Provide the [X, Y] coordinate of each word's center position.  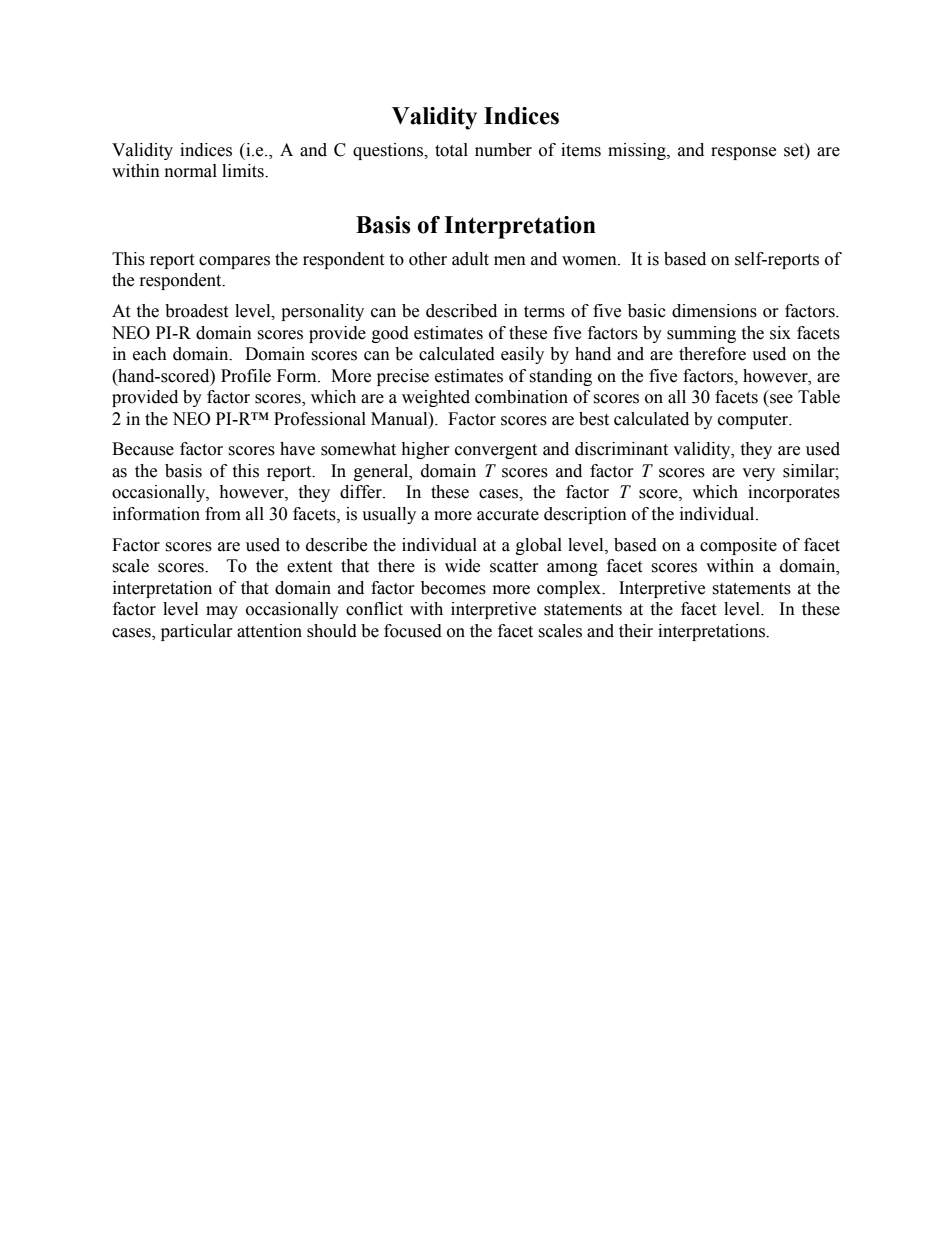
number [503, 150]
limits [244, 171]
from [223, 514]
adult [470, 259]
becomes [453, 588]
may [222, 612]
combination [521, 397]
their [636, 631]
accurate [508, 515]
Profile [246, 376]
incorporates [794, 493]
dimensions [714, 311]
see [781, 399]
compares [234, 262]
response [743, 153]
